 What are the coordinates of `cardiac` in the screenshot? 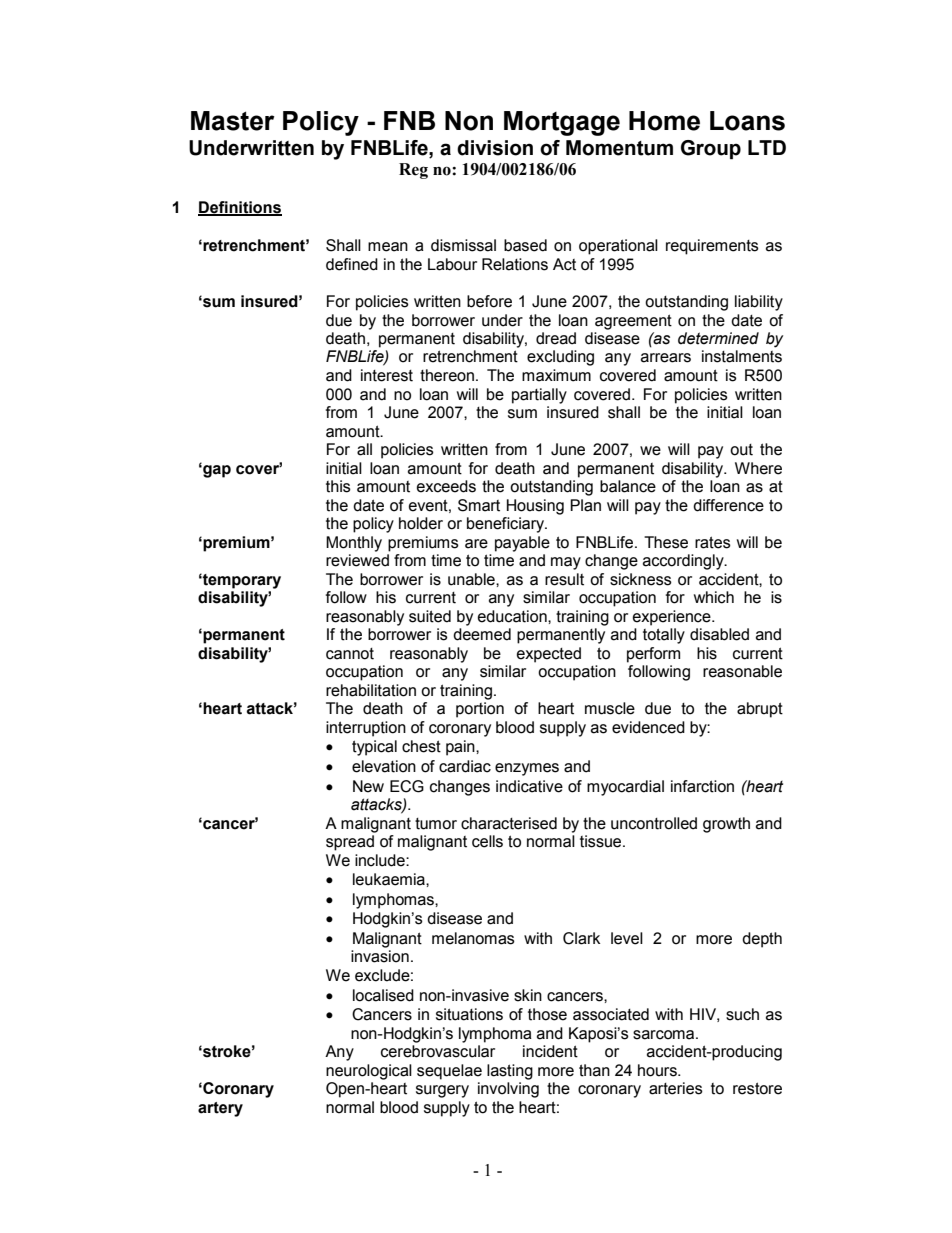 It's located at (465, 766).
